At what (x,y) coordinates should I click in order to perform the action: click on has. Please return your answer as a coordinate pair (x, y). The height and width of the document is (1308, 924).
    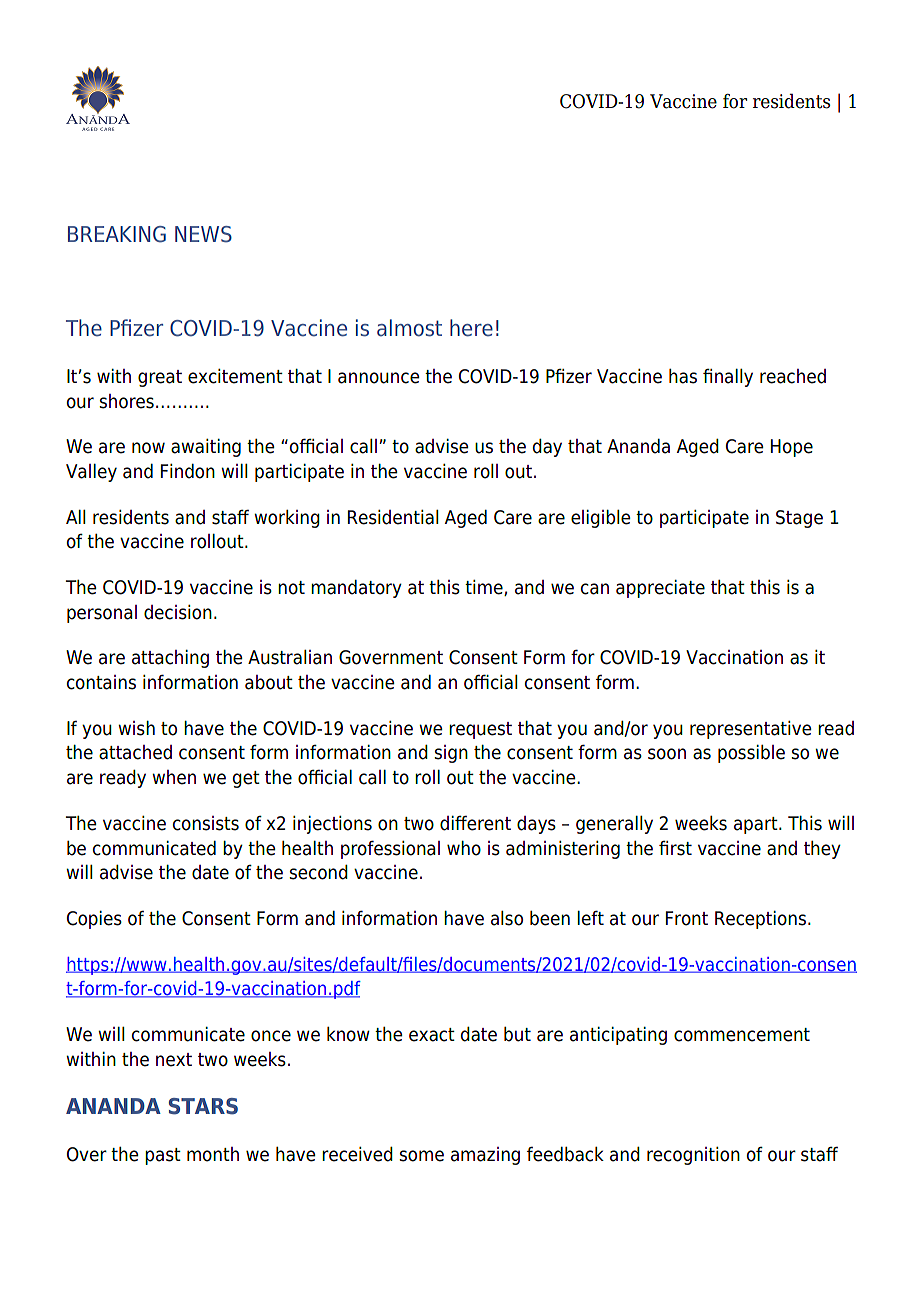
    Looking at the image, I should click on (683, 376).
